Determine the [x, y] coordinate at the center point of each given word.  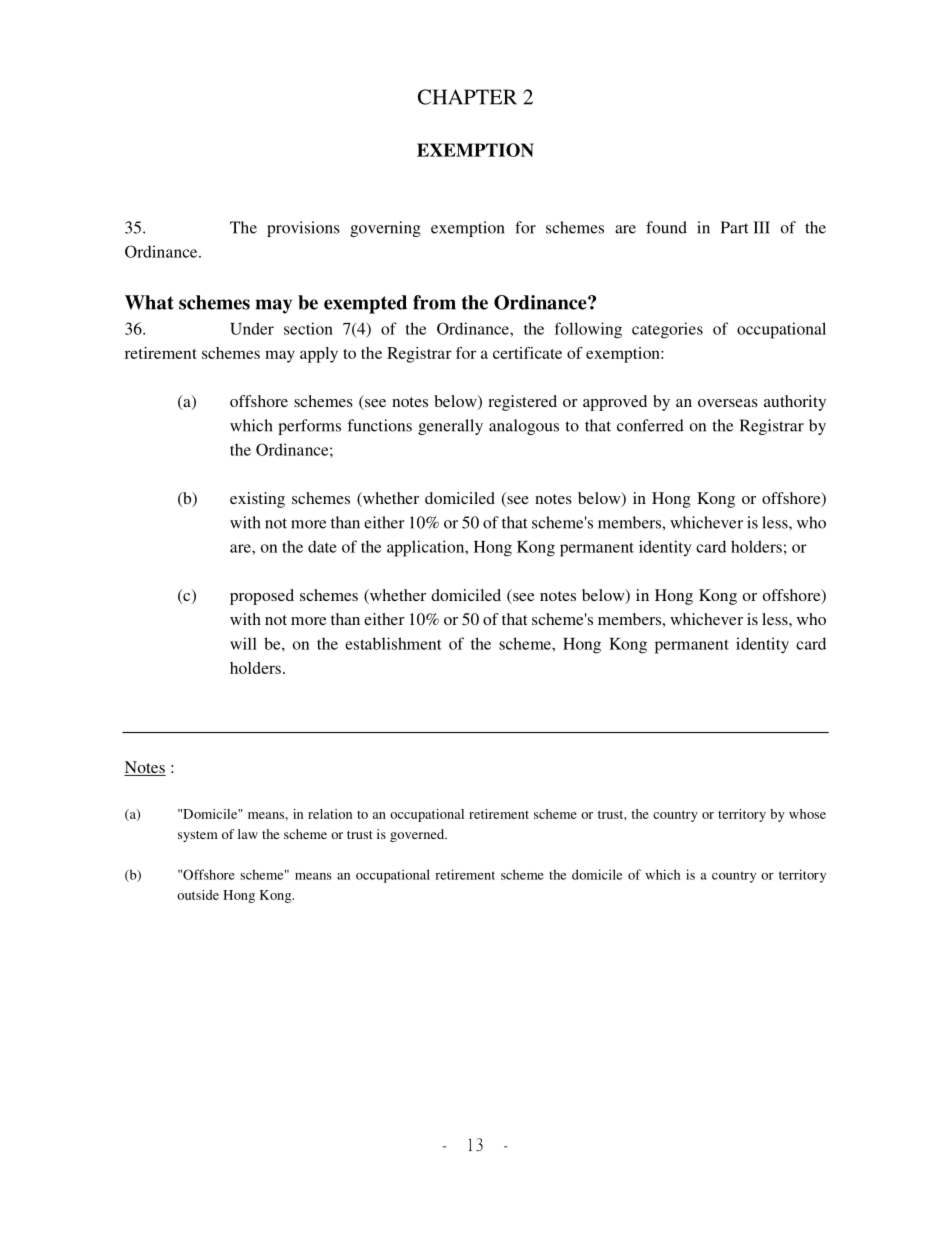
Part [735, 227]
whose [807, 814]
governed [418, 835]
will [243, 643]
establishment [393, 643]
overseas [728, 403]
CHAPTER [467, 97]
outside [198, 895]
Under [252, 328]
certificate [527, 353]
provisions [303, 229]
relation [330, 814]
